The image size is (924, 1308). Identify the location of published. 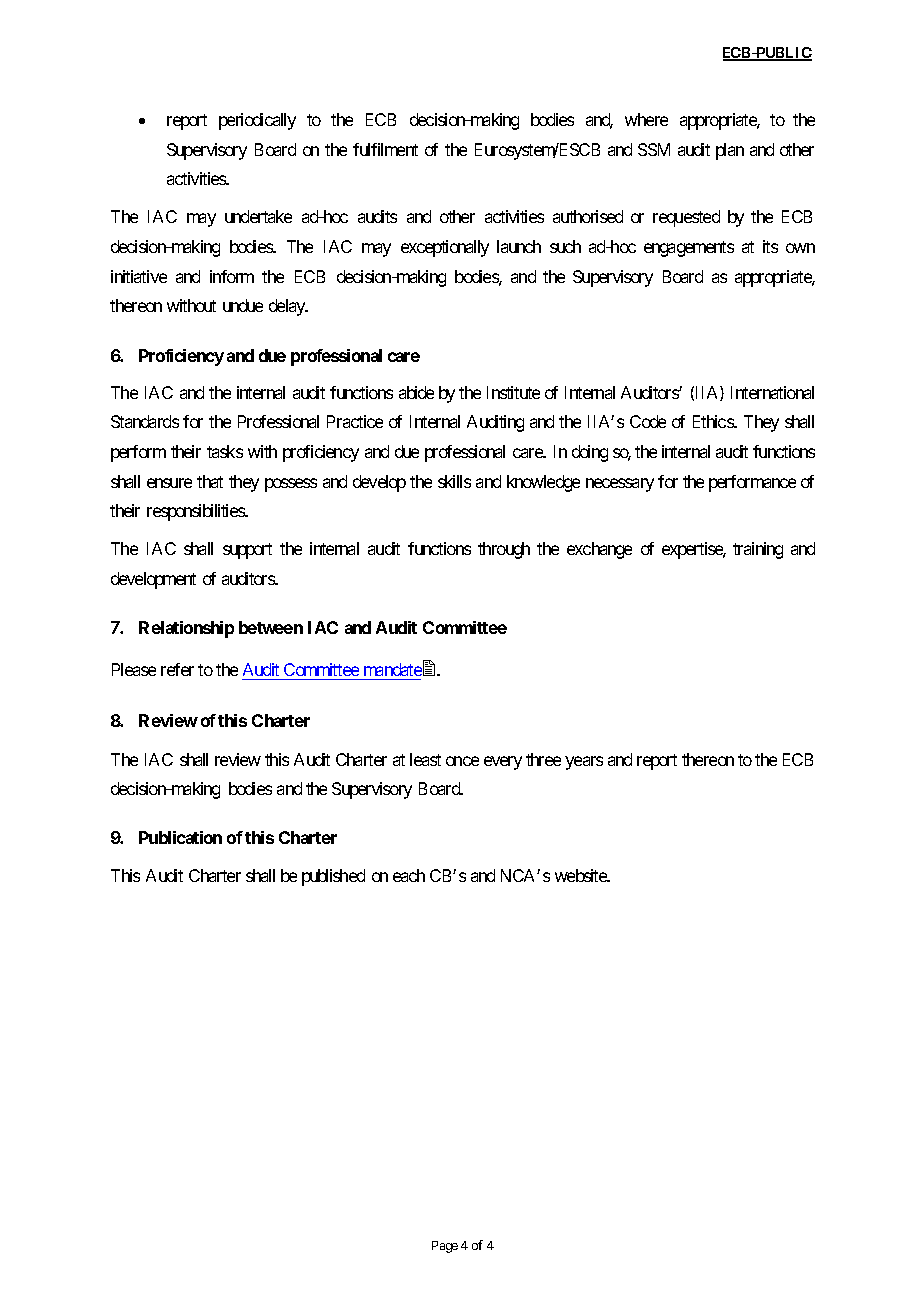
(333, 877).
